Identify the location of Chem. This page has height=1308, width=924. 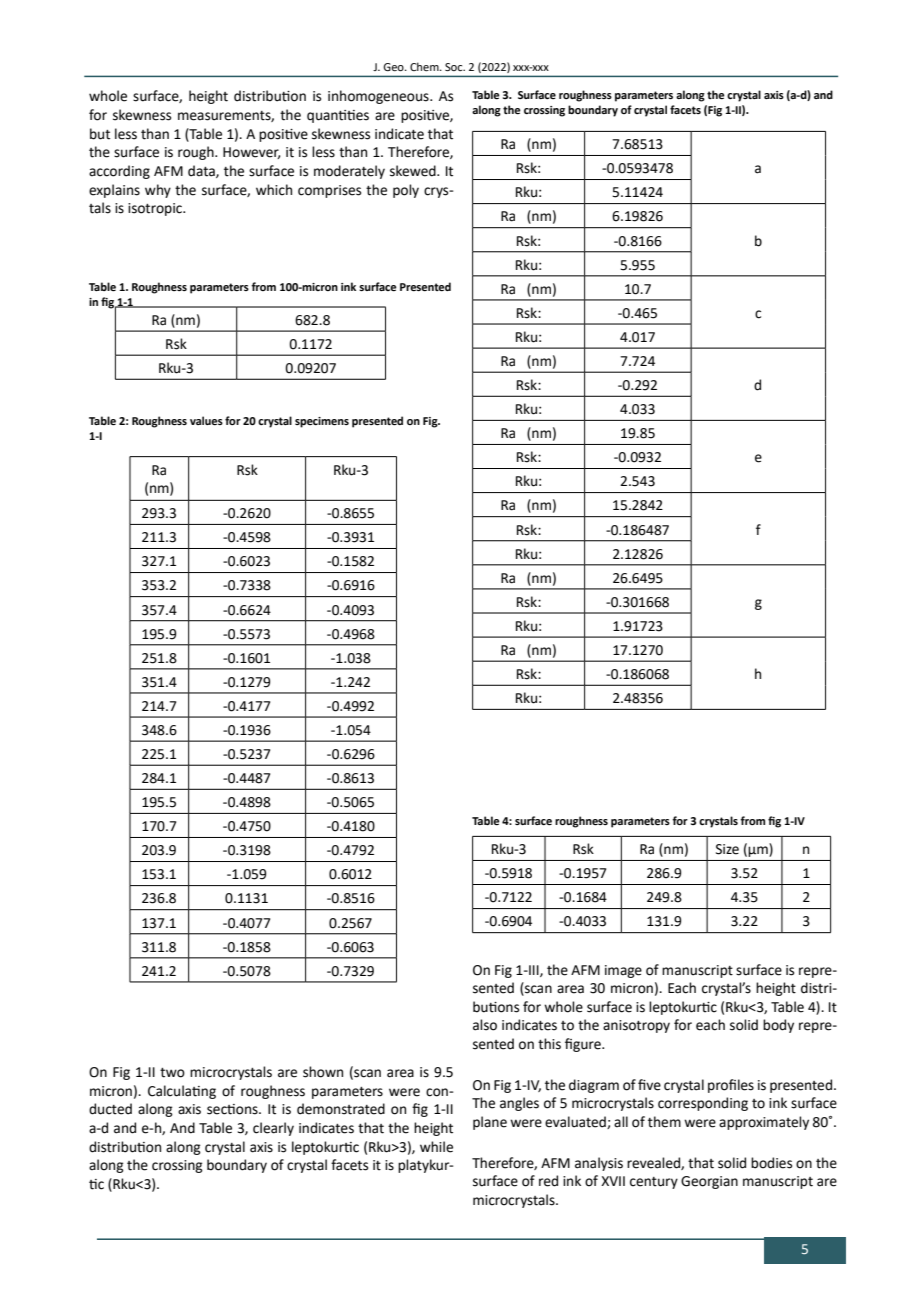
(425, 66).
